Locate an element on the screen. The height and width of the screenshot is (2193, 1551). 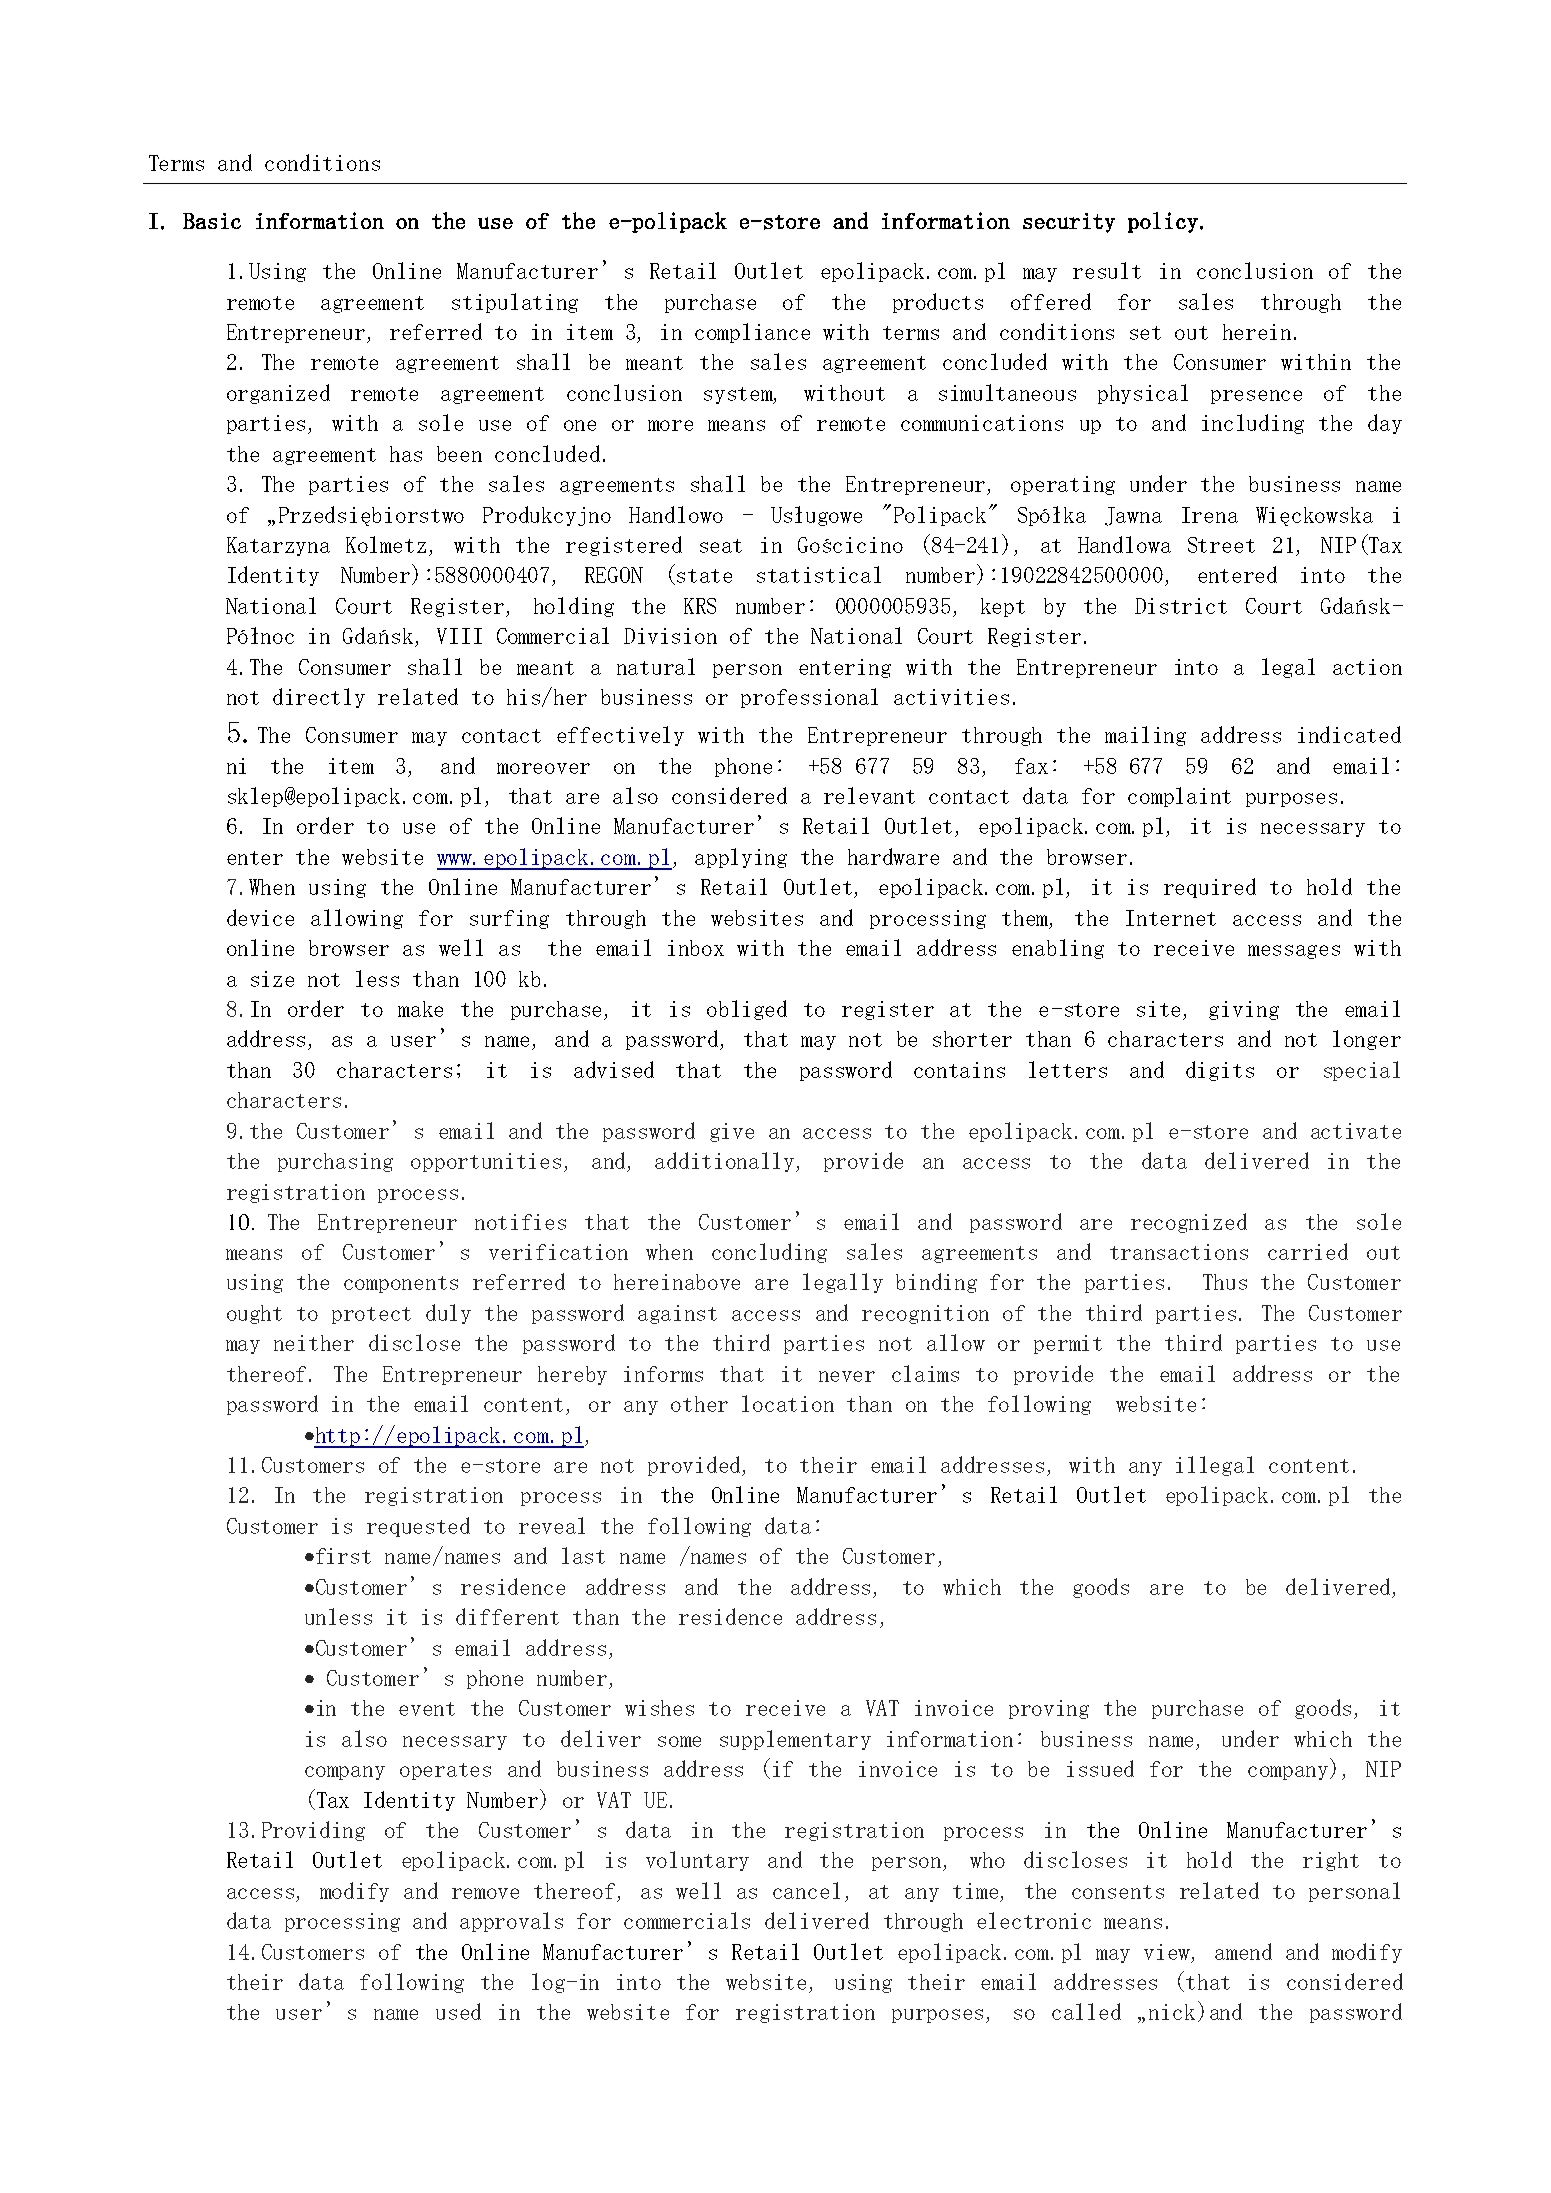
voluntary is located at coordinates (697, 1861).
